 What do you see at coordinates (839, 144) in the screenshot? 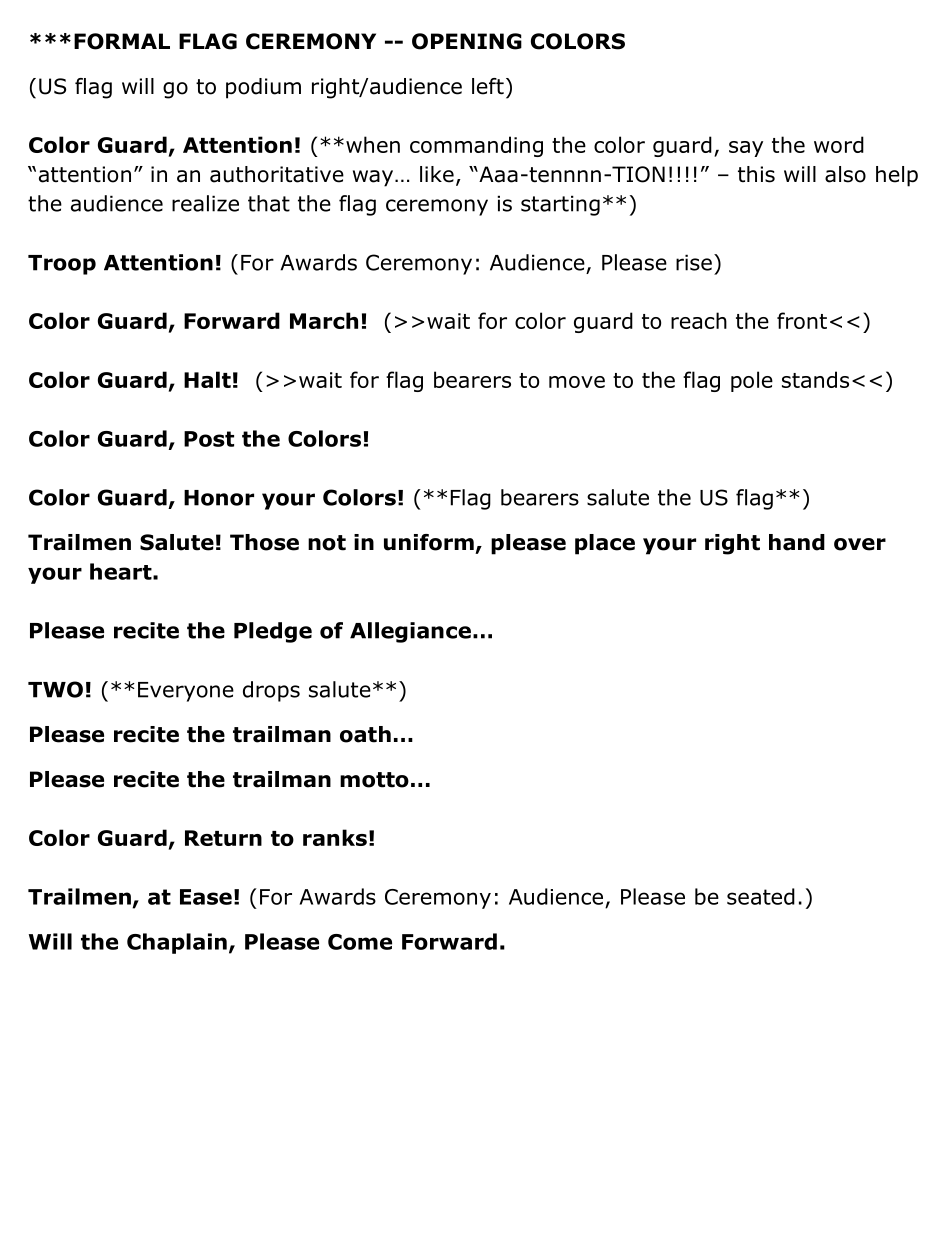
I see `word` at bounding box center [839, 144].
